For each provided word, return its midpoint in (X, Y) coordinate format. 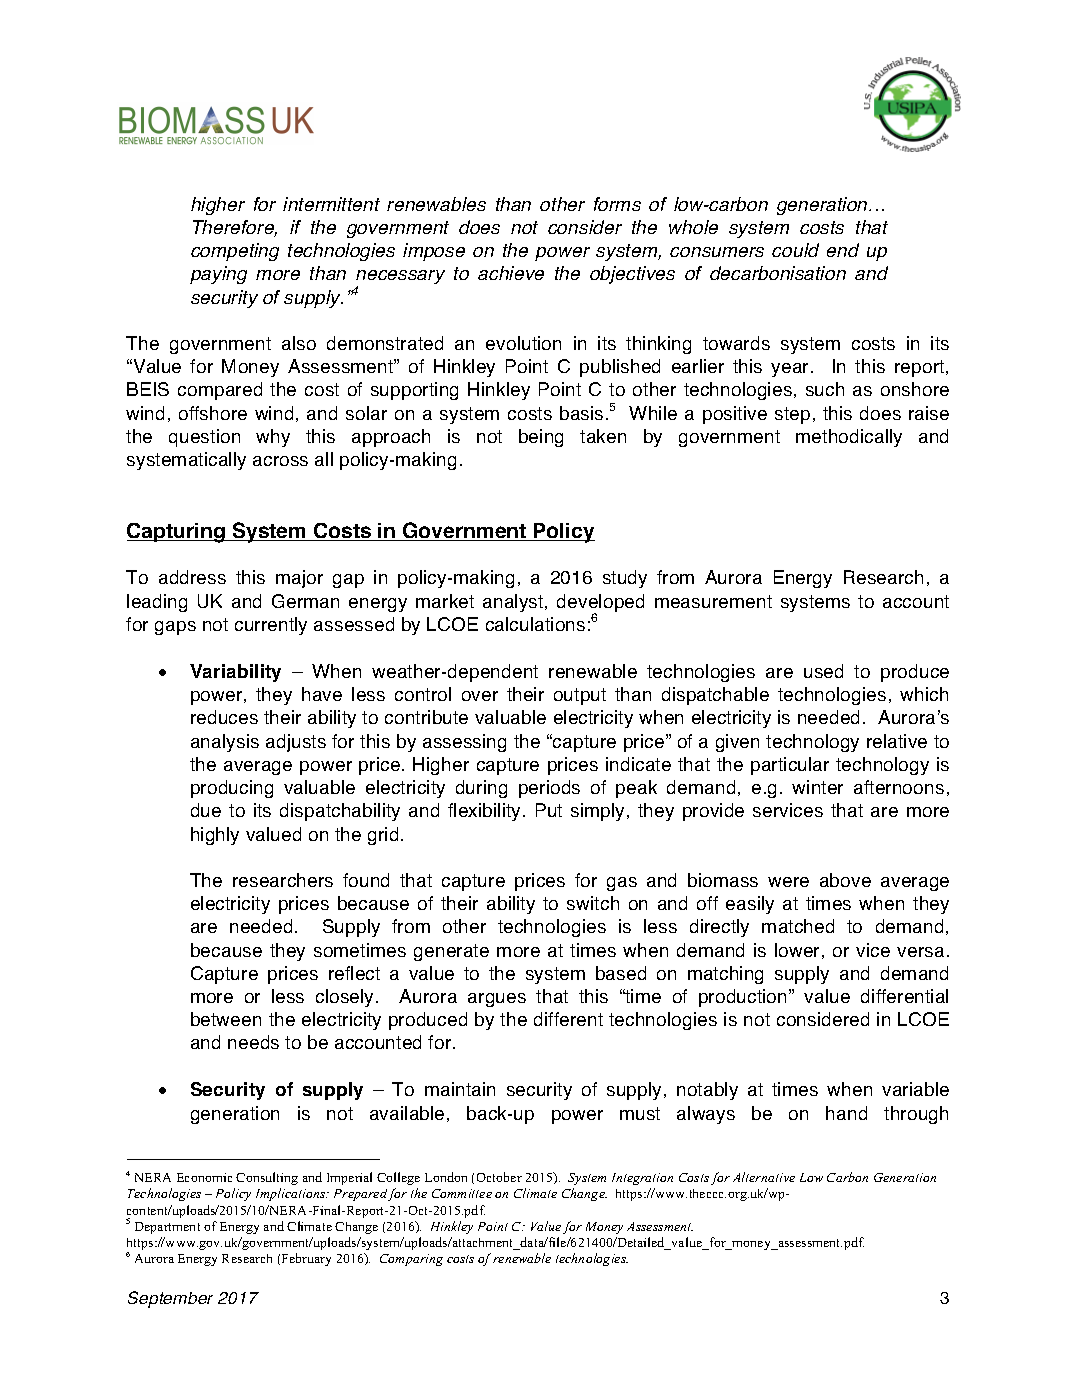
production (744, 998)
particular (790, 766)
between (226, 1019)
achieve (511, 273)
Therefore (235, 228)
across (280, 461)
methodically (849, 438)
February (306, 1259)
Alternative (764, 1177)
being (541, 438)
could (795, 250)
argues (497, 1000)
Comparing (411, 1260)
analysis (225, 743)
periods (549, 789)
